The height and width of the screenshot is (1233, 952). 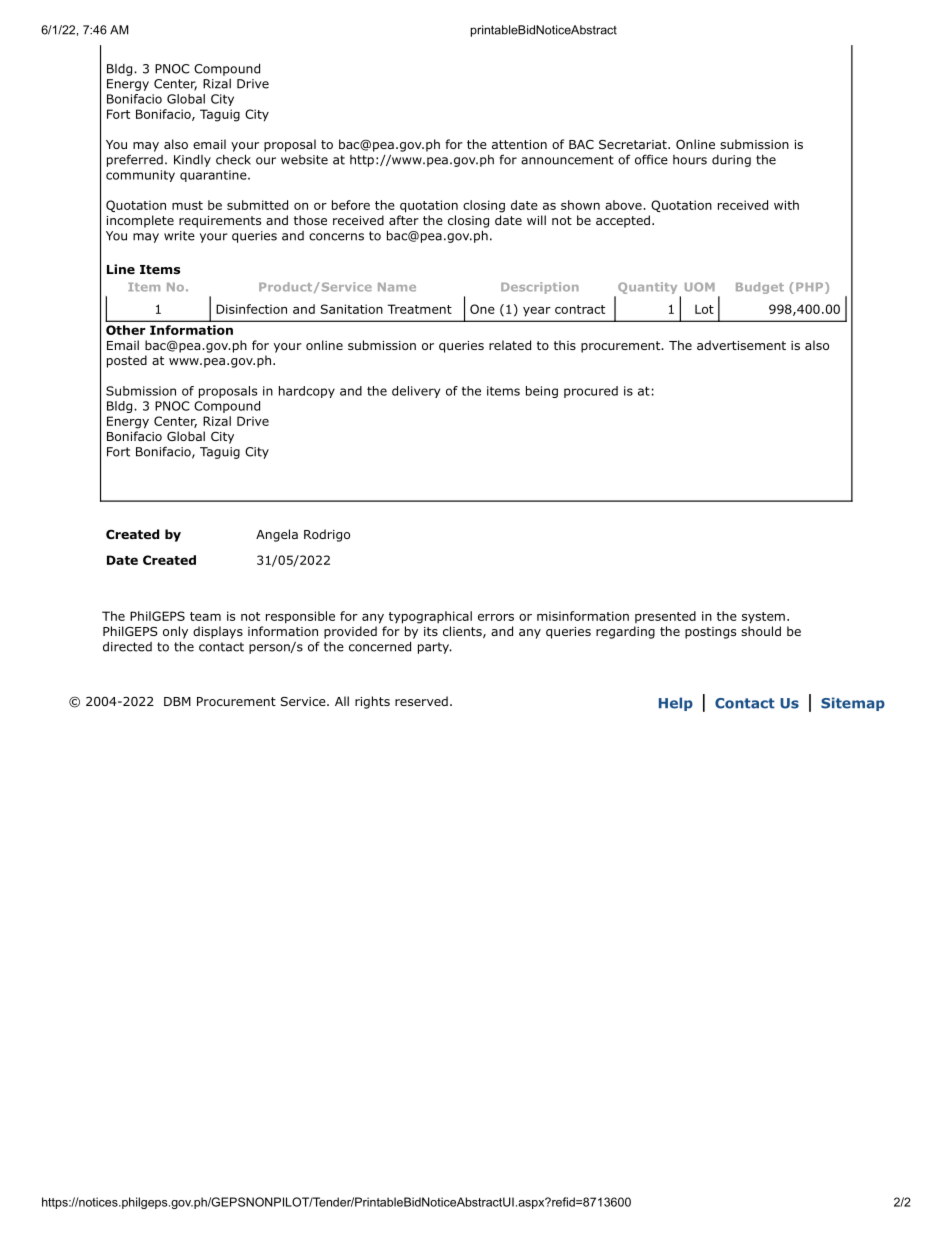 I want to click on procured, so click(x=591, y=392).
